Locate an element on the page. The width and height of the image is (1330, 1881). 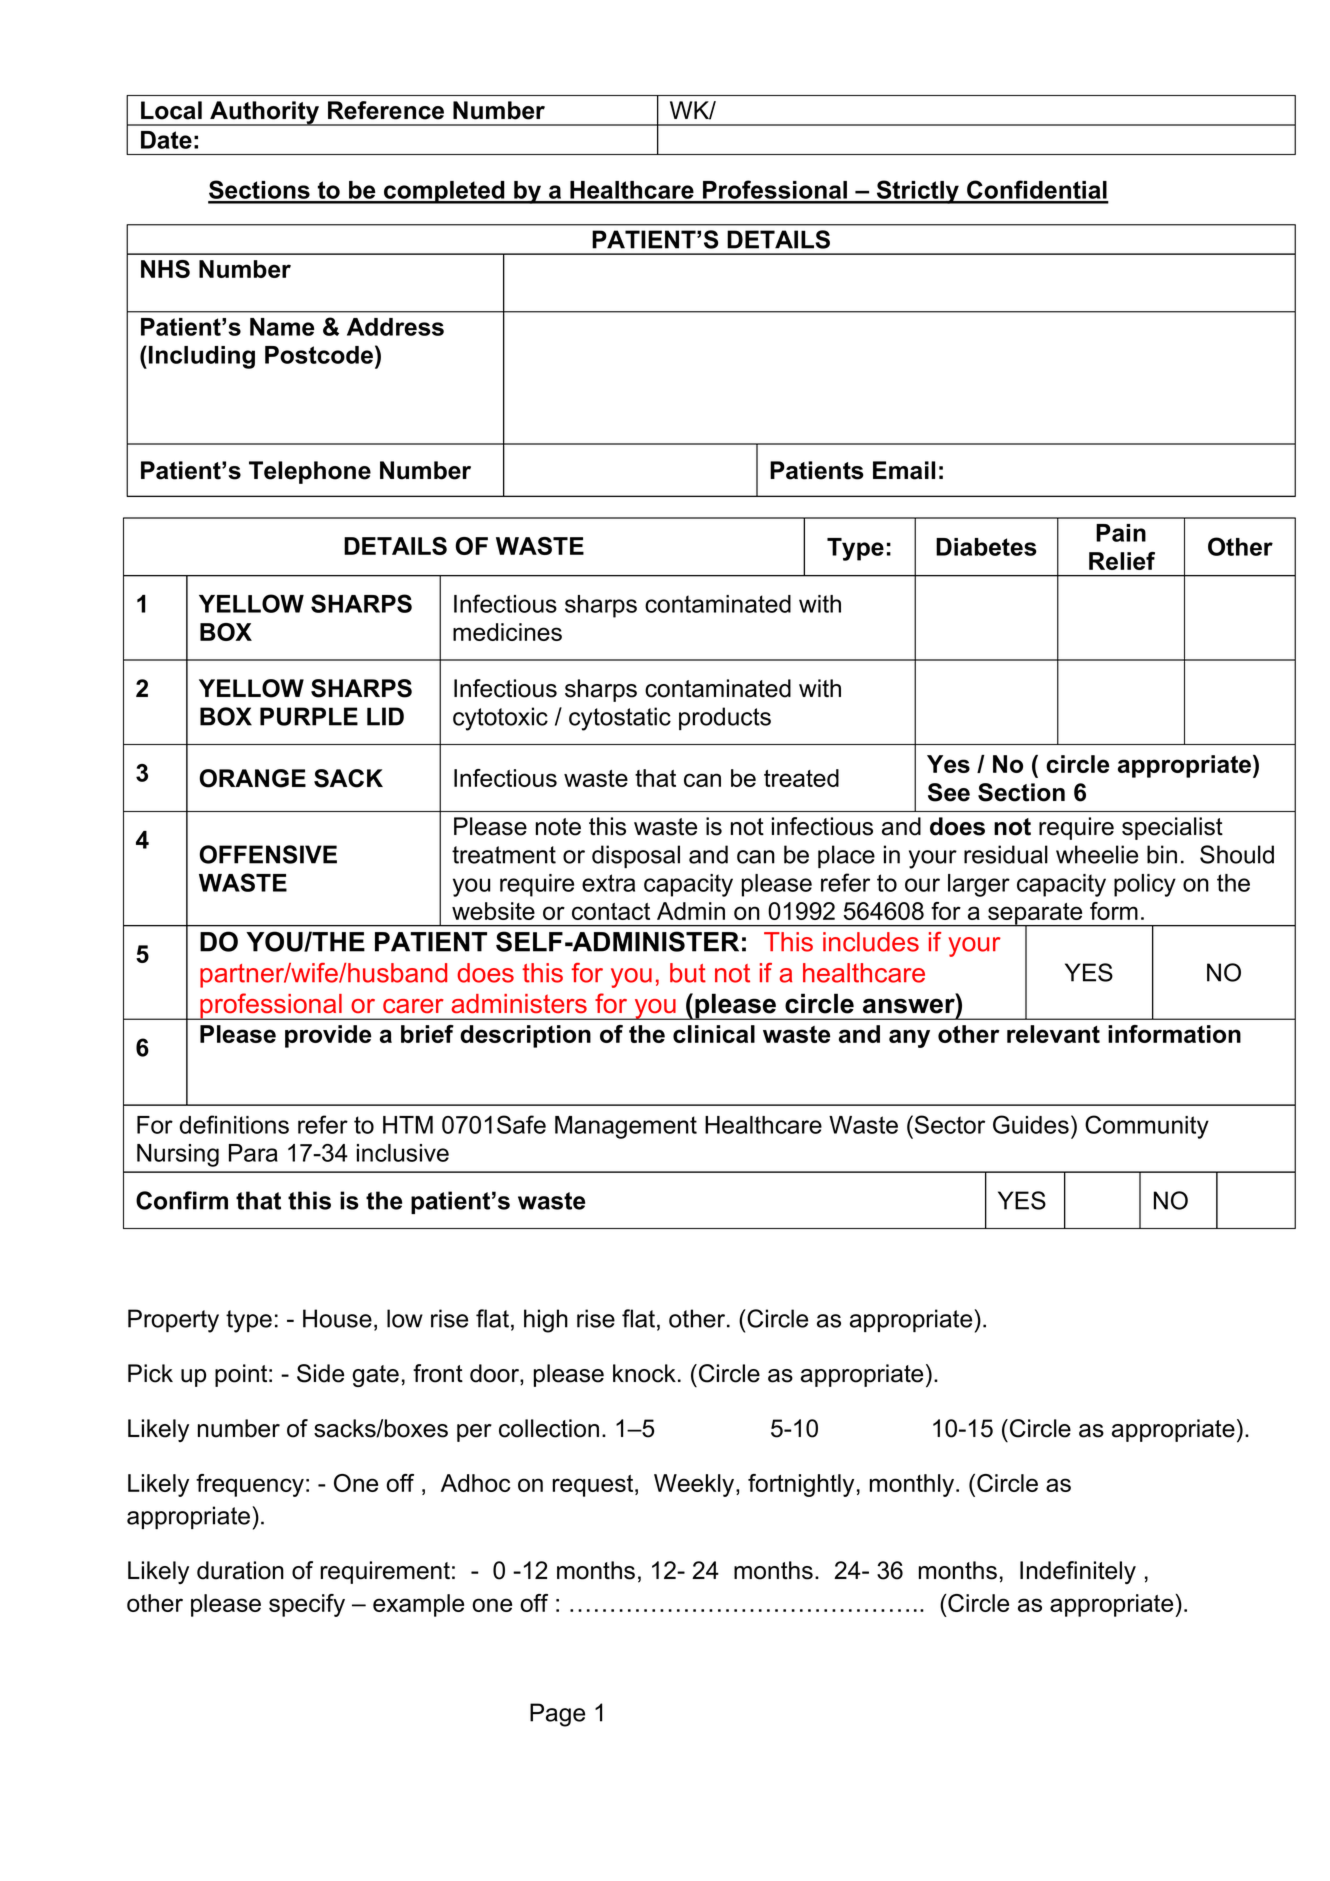
monthly is located at coordinates (913, 1485).
